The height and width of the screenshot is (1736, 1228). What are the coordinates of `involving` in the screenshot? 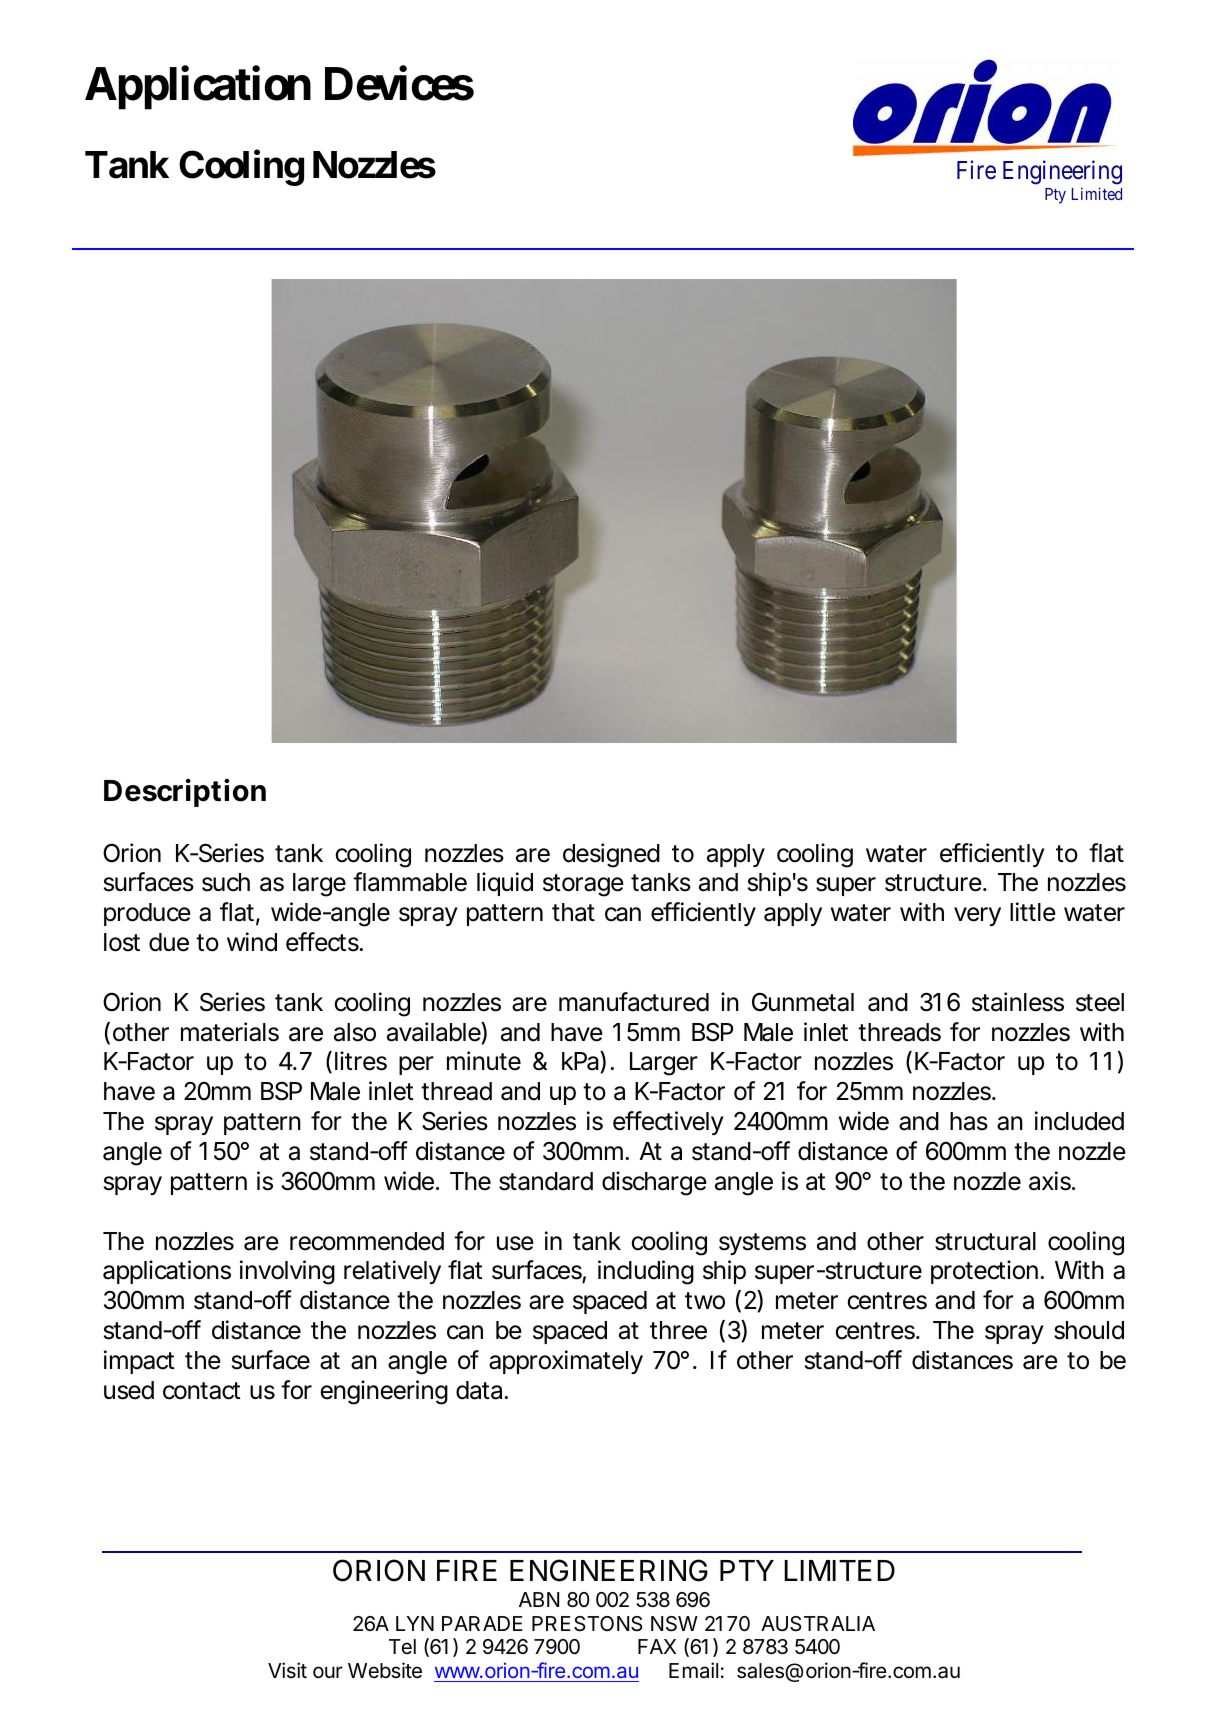 It's located at (287, 1272).
